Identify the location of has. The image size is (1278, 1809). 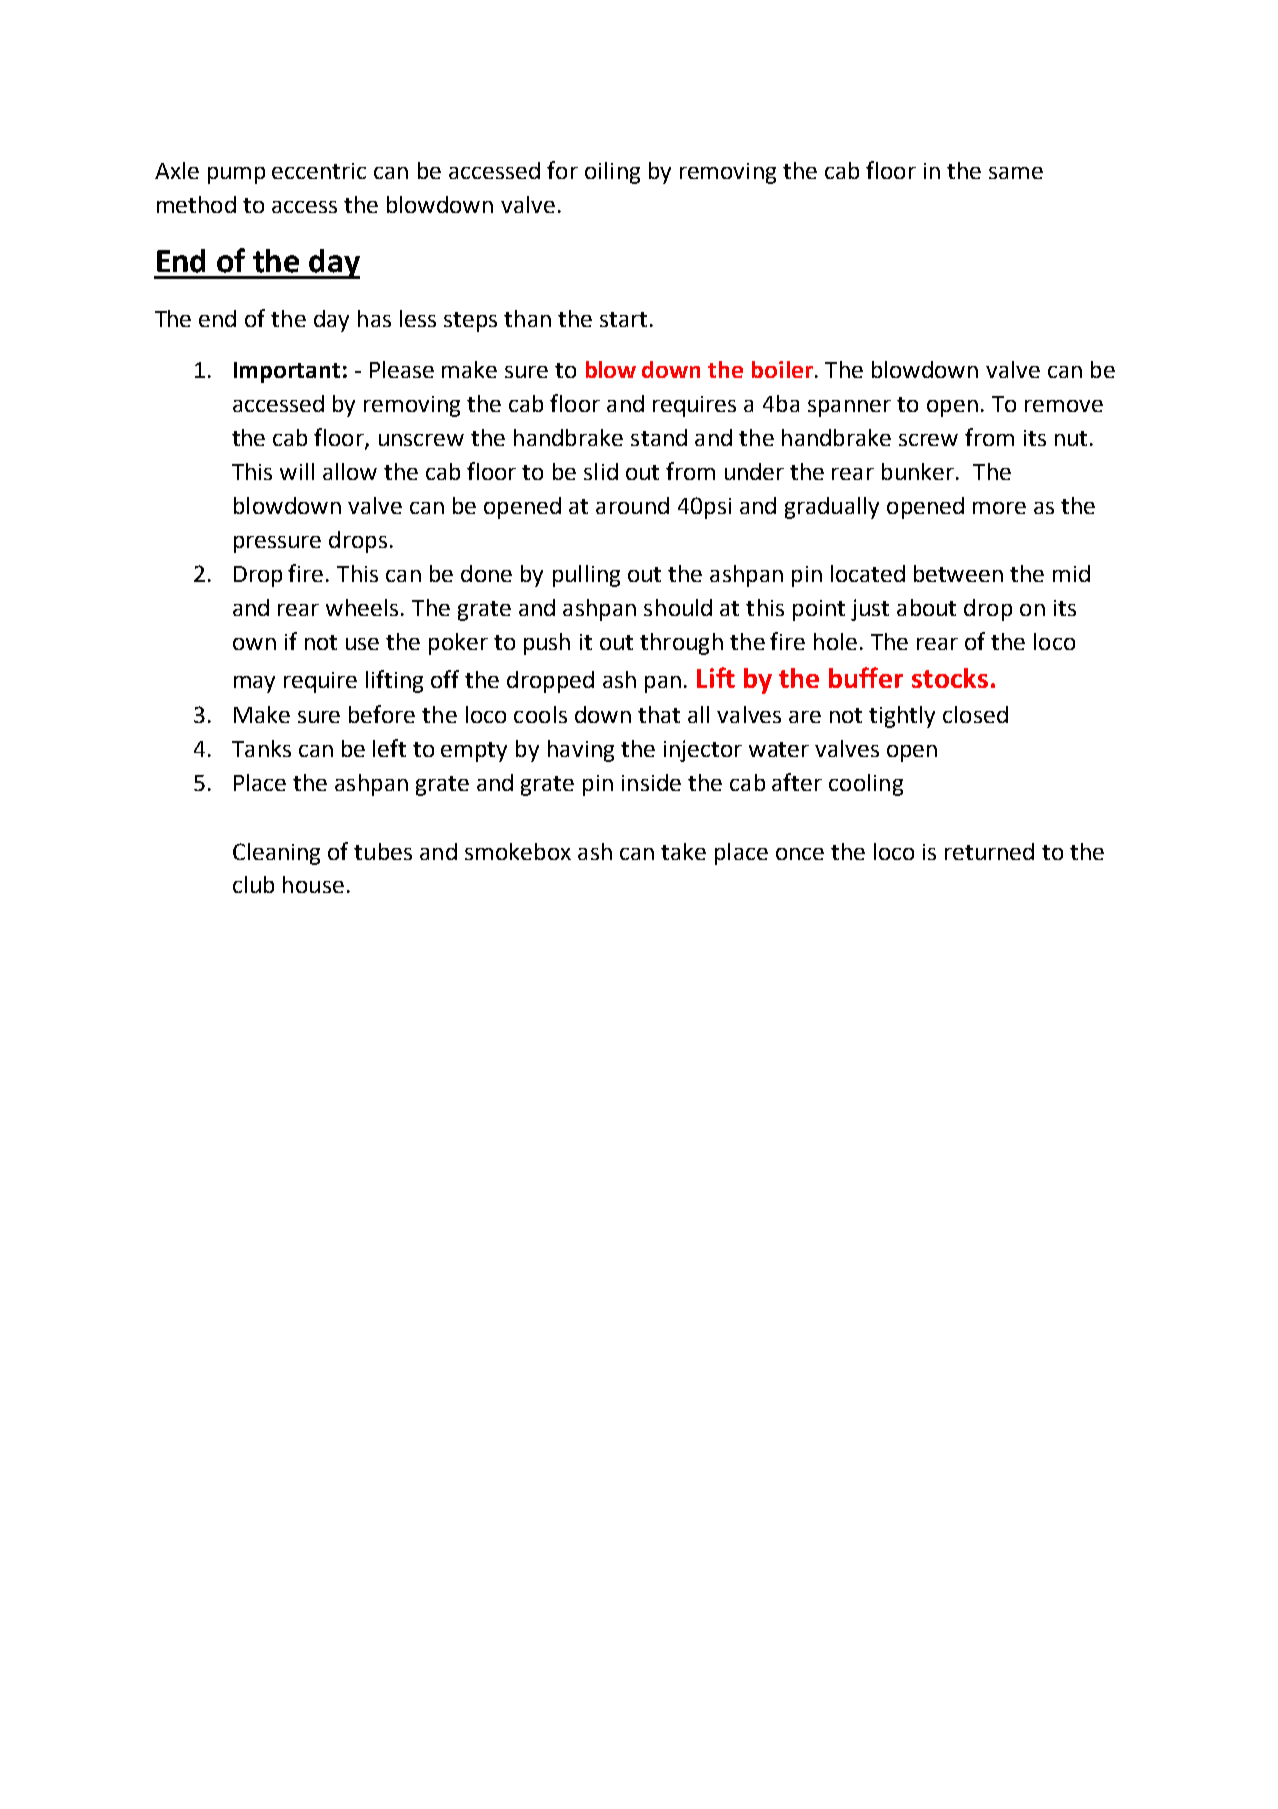
(374, 318).
